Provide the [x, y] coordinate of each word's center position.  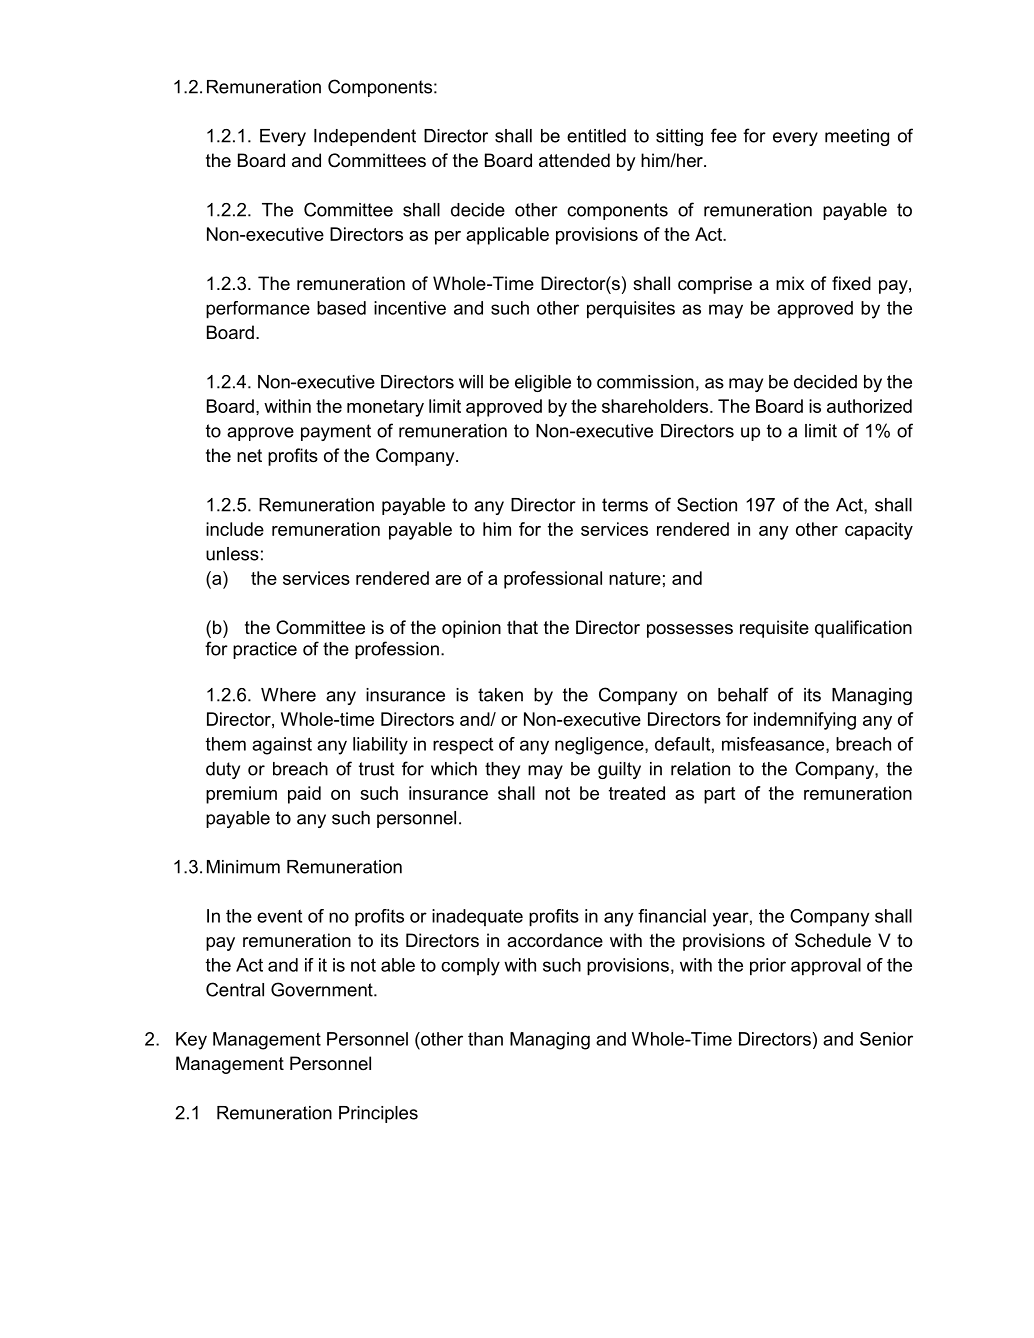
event [279, 916]
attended [574, 160]
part [719, 795]
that [522, 627]
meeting [857, 137]
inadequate [477, 917]
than [485, 1039]
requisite [774, 629]
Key [191, 1041]
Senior [886, 1039]
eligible [543, 383]
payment [336, 432]
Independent [365, 137]
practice [265, 650]
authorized [869, 406]
